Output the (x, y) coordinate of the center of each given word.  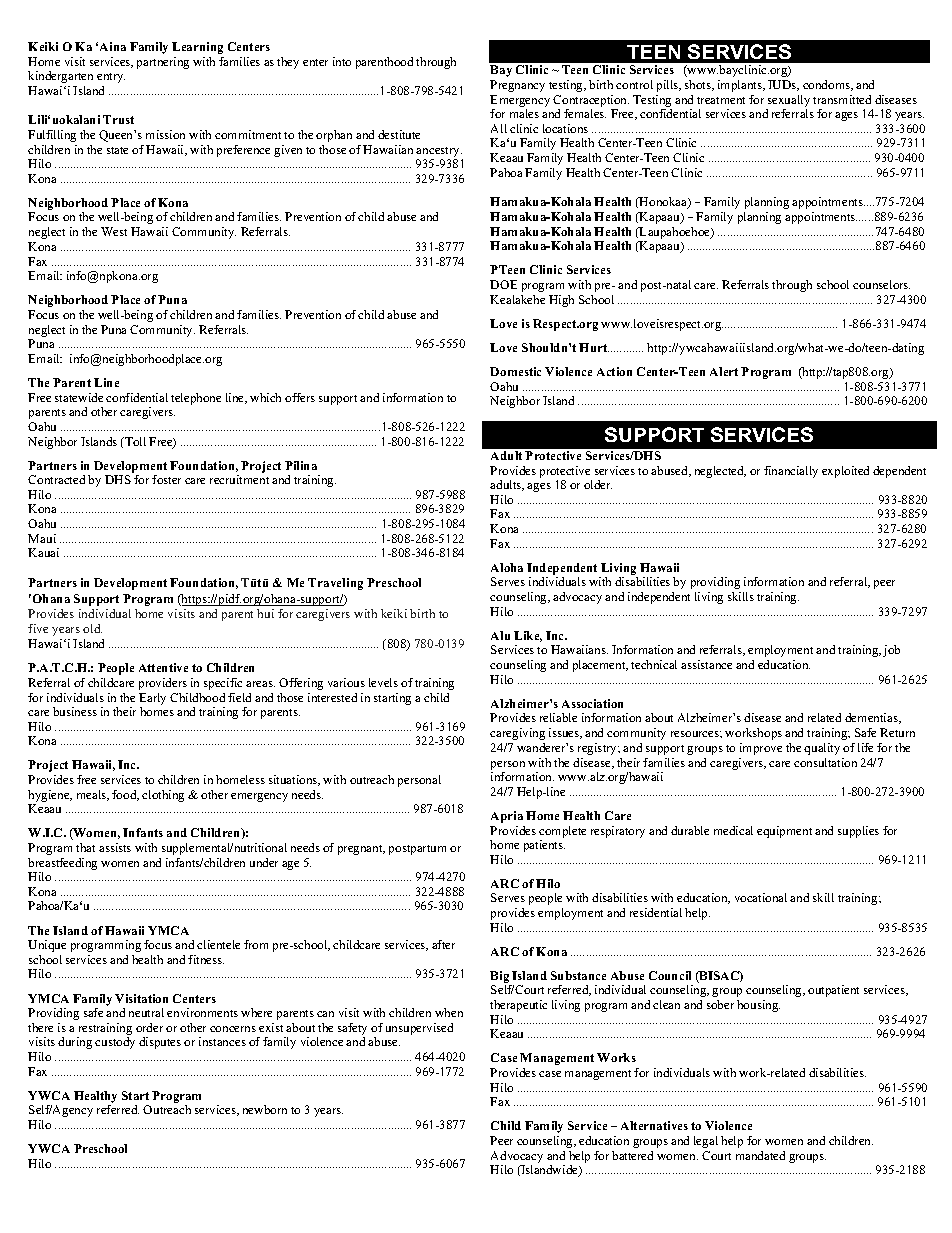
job (891, 651)
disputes (160, 1043)
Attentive (163, 667)
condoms (828, 85)
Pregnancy (517, 86)
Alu (500, 635)
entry (111, 78)
